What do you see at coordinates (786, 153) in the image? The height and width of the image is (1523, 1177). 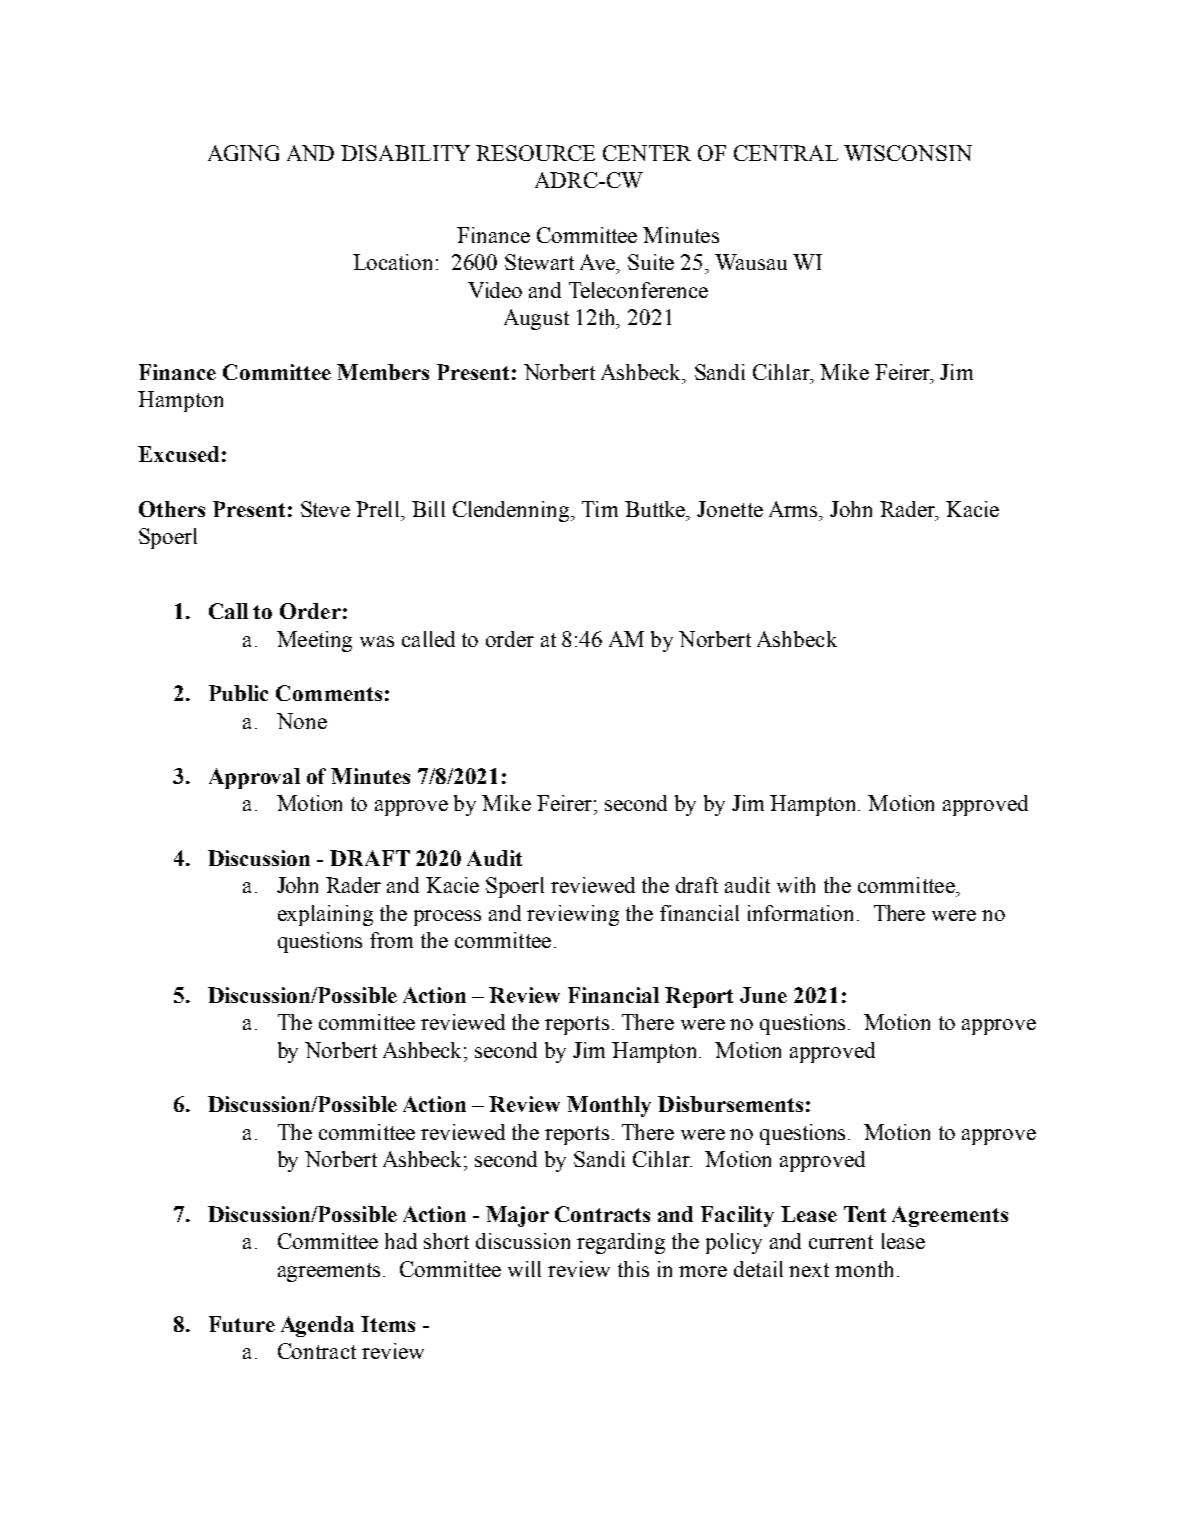 I see `CENTRAL` at bounding box center [786, 153].
